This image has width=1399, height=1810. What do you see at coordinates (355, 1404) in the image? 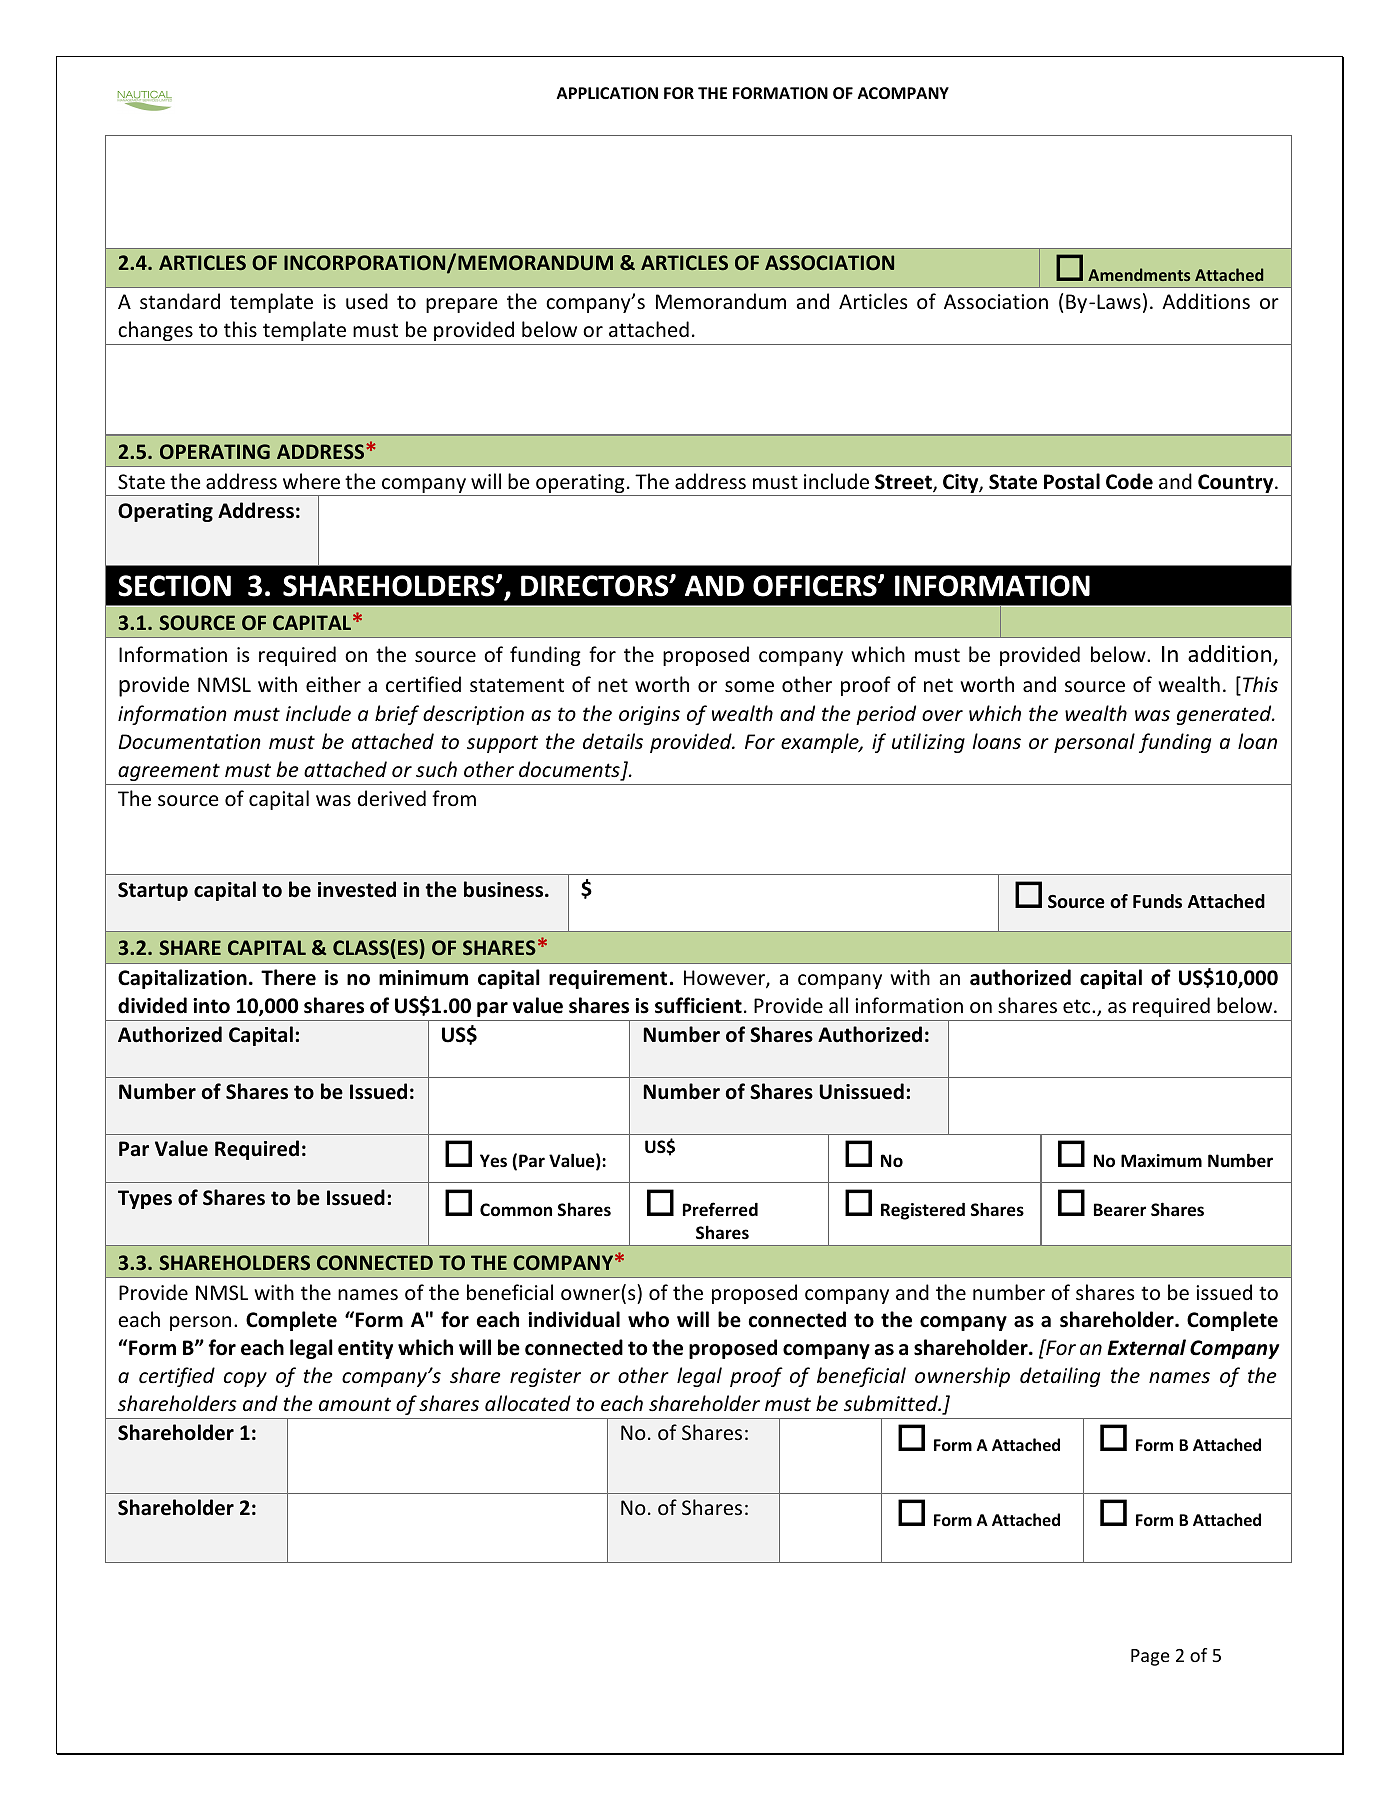
I see `amount` at bounding box center [355, 1404].
